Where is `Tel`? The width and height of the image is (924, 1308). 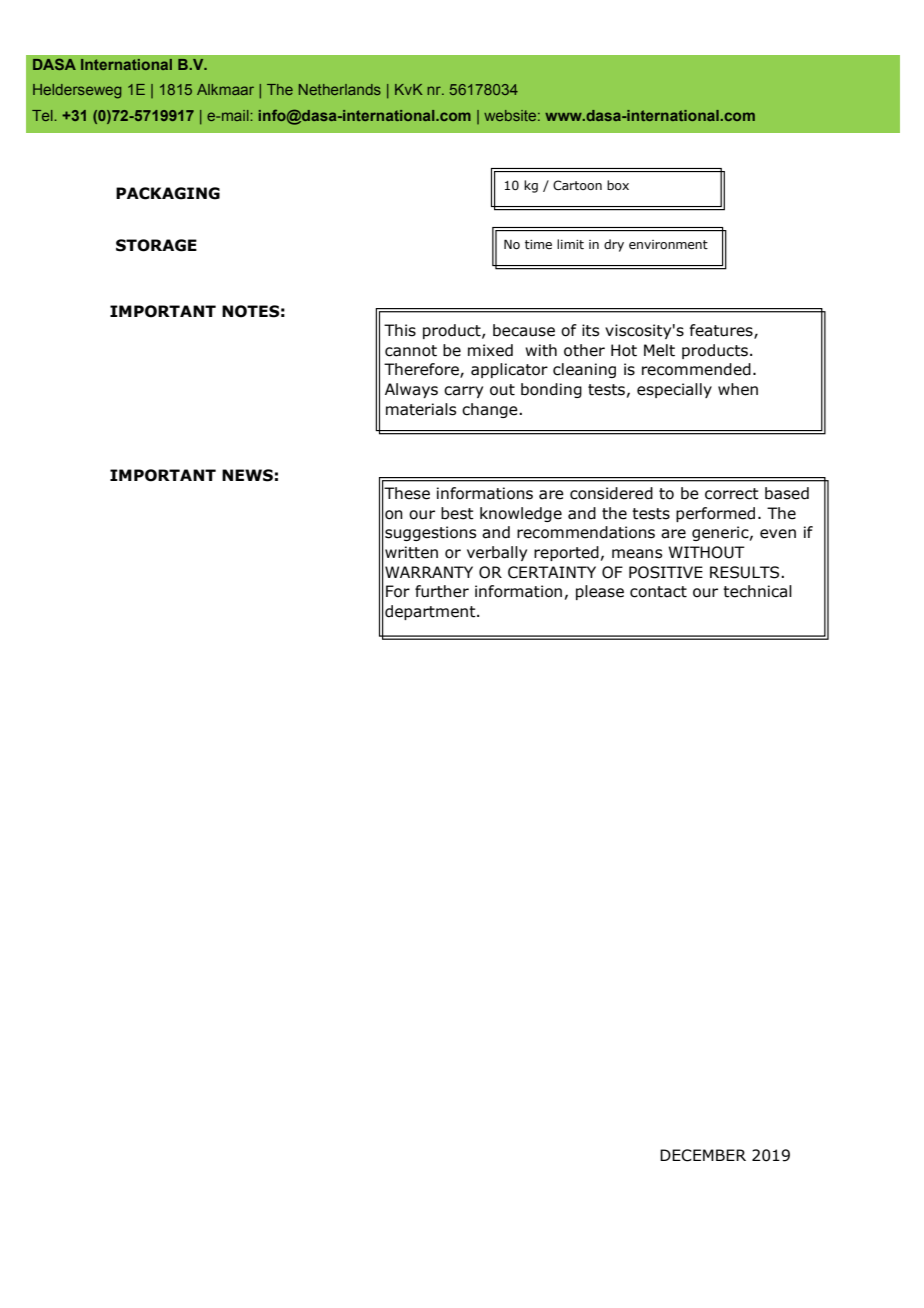
Tel is located at coordinates (42, 115).
